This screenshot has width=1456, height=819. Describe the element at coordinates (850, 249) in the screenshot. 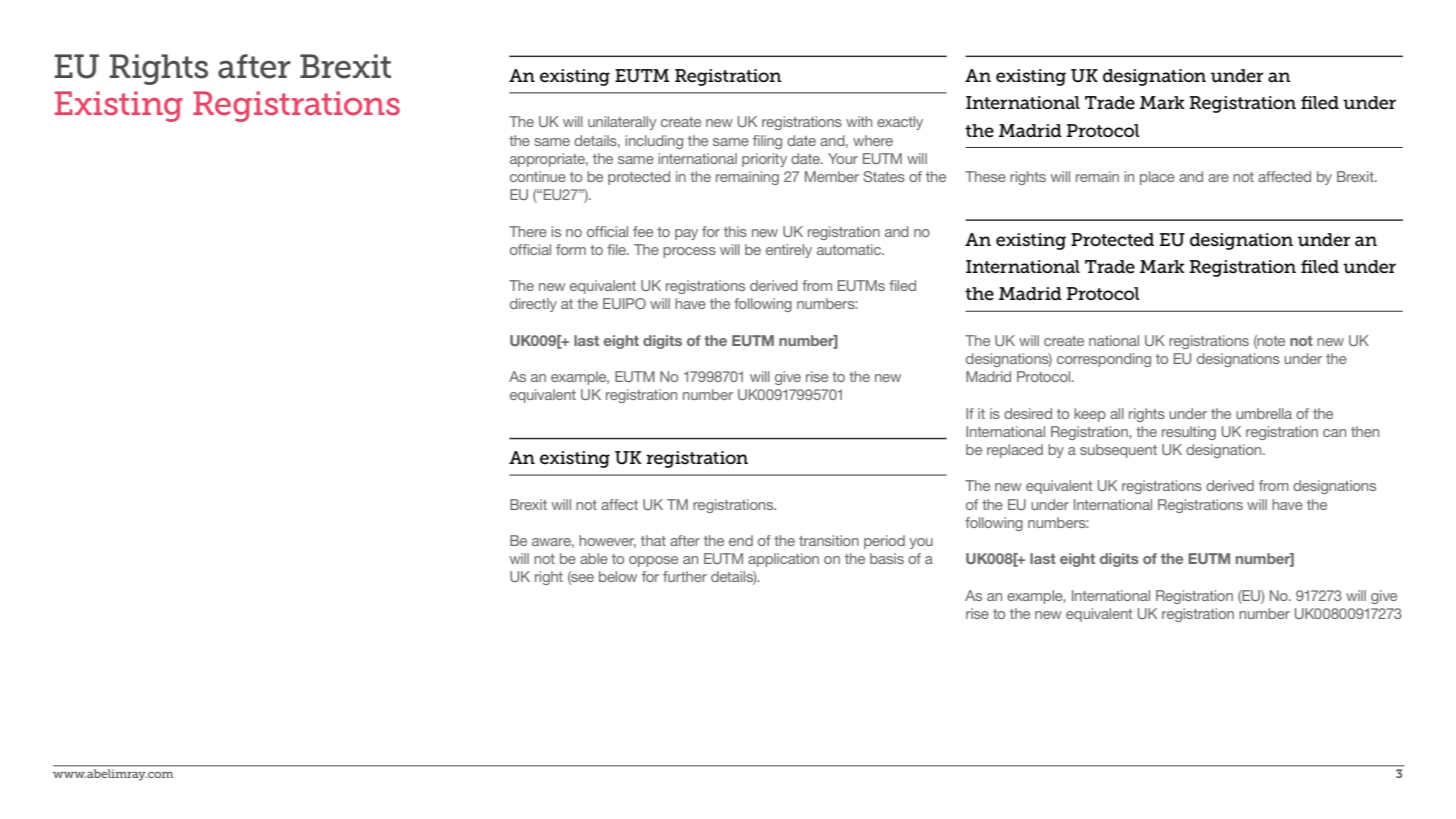

I see `automatic` at that location.
